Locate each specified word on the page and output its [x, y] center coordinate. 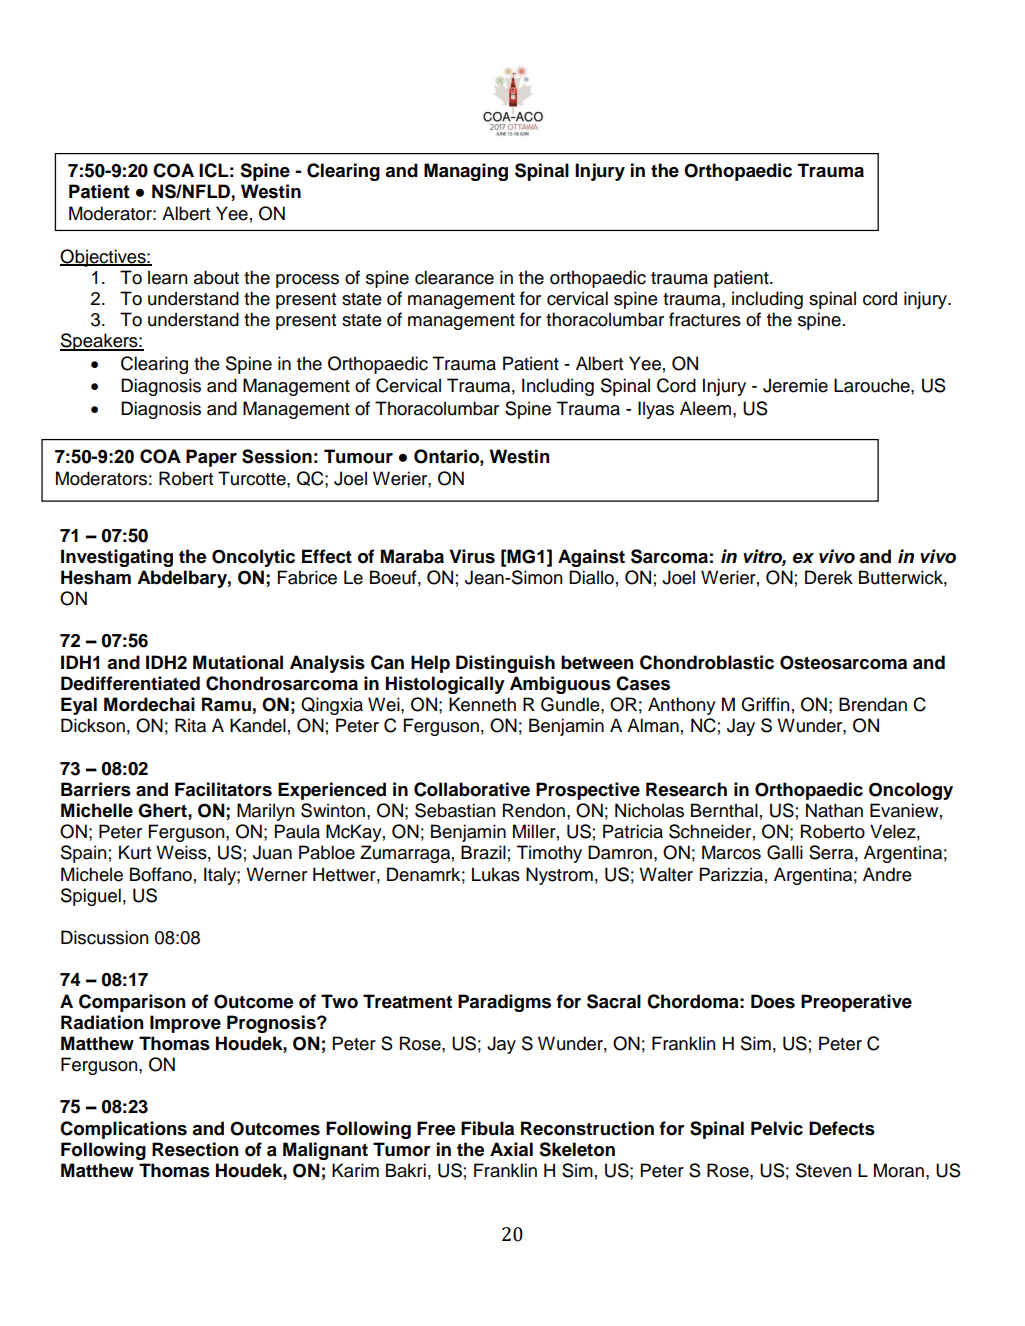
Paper [211, 458]
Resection [195, 1149]
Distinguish [505, 664]
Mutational [238, 662]
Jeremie [795, 385]
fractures [705, 319]
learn [168, 277]
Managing [466, 172]
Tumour [358, 456]
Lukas [496, 874]
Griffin [765, 704]
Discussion [105, 937]
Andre [887, 874]
